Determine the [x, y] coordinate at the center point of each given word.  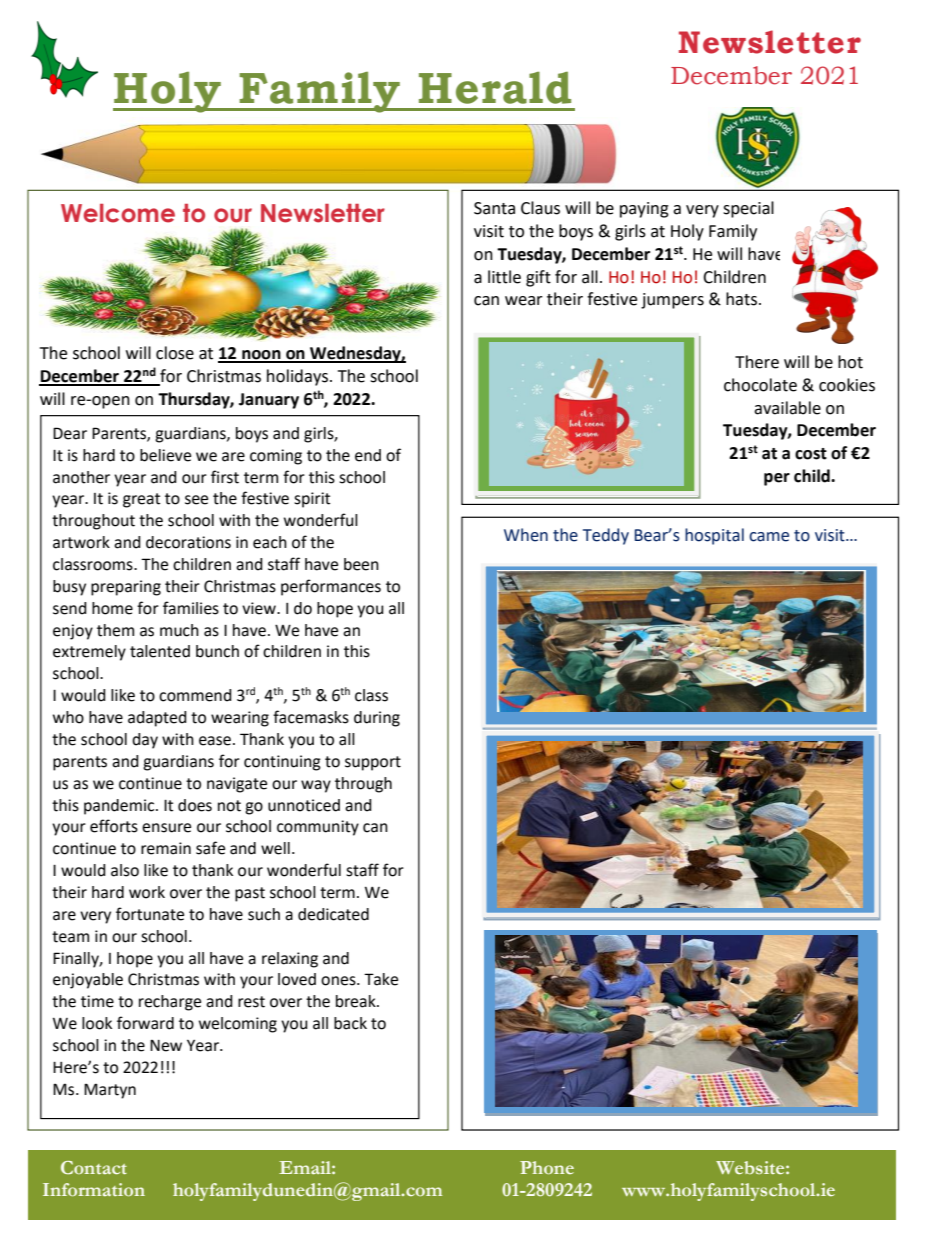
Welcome [118, 213]
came [769, 537]
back [350, 1023]
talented [160, 651]
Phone [547, 1167]
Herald [495, 88]
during [377, 719]
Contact [94, 1167]
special [748, 209]
